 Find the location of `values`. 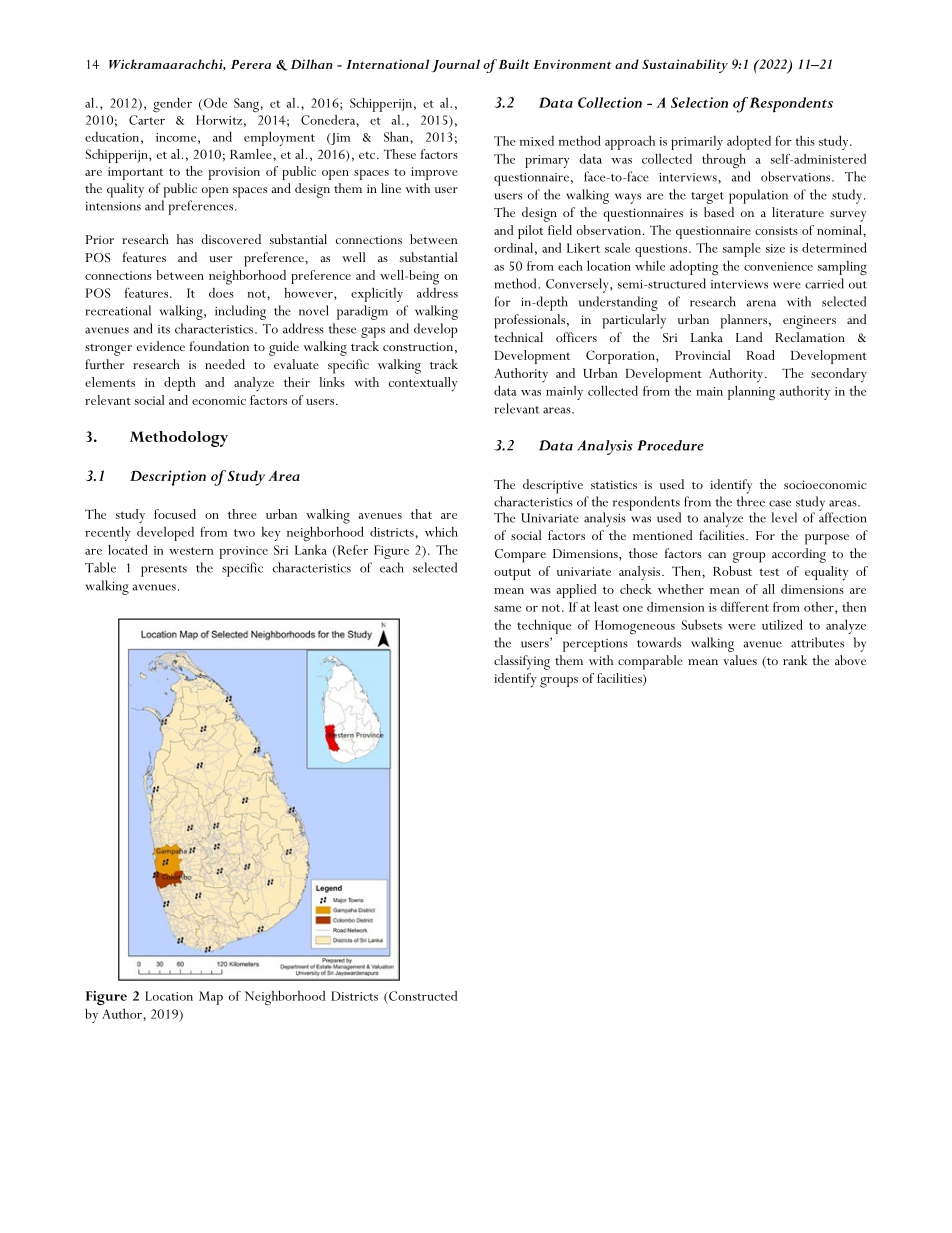

values is located at coordinates (740, 660).
